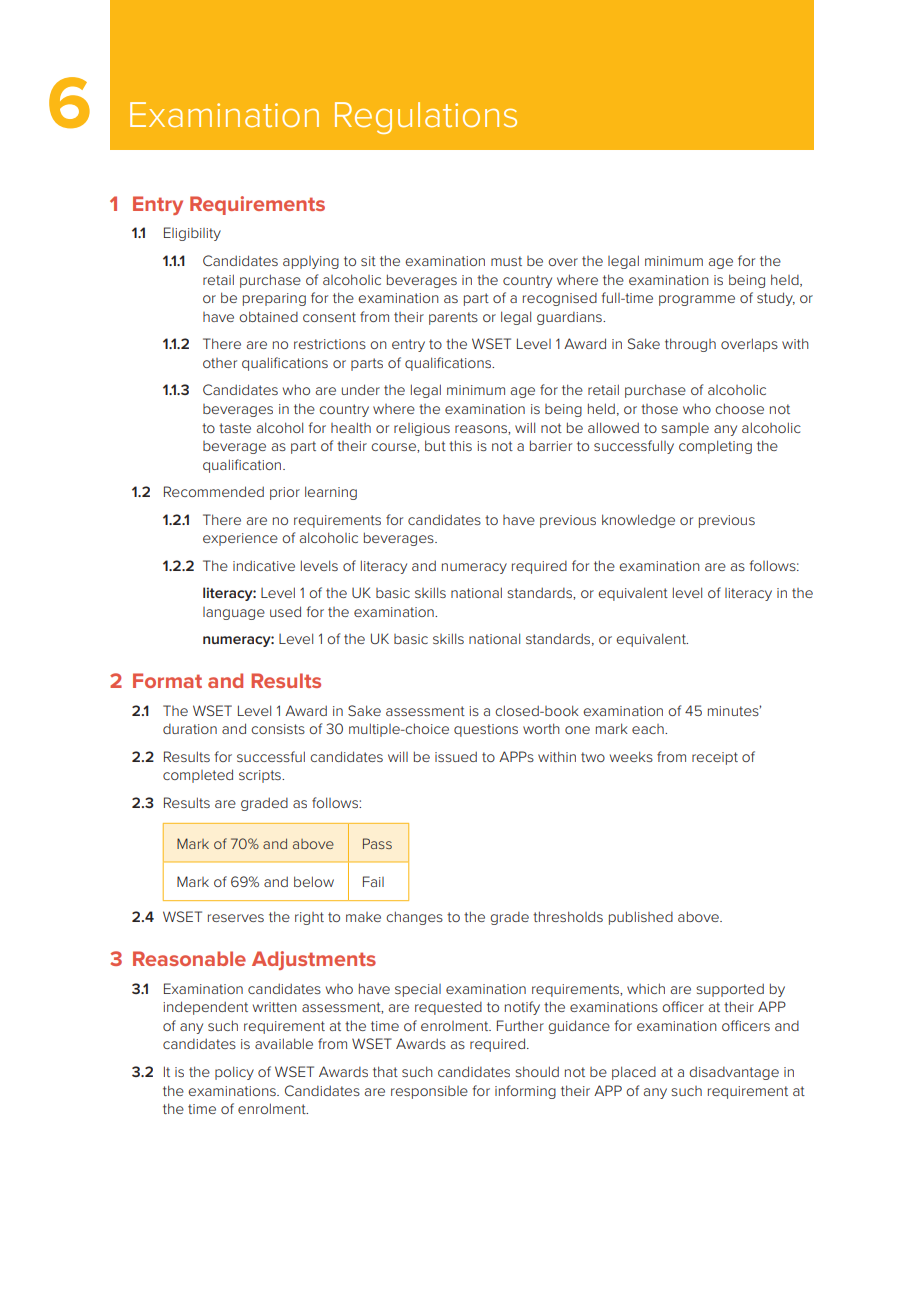 This screenshot has height=1308, width=924. I want to click on responsible, so click(429, 1092).
